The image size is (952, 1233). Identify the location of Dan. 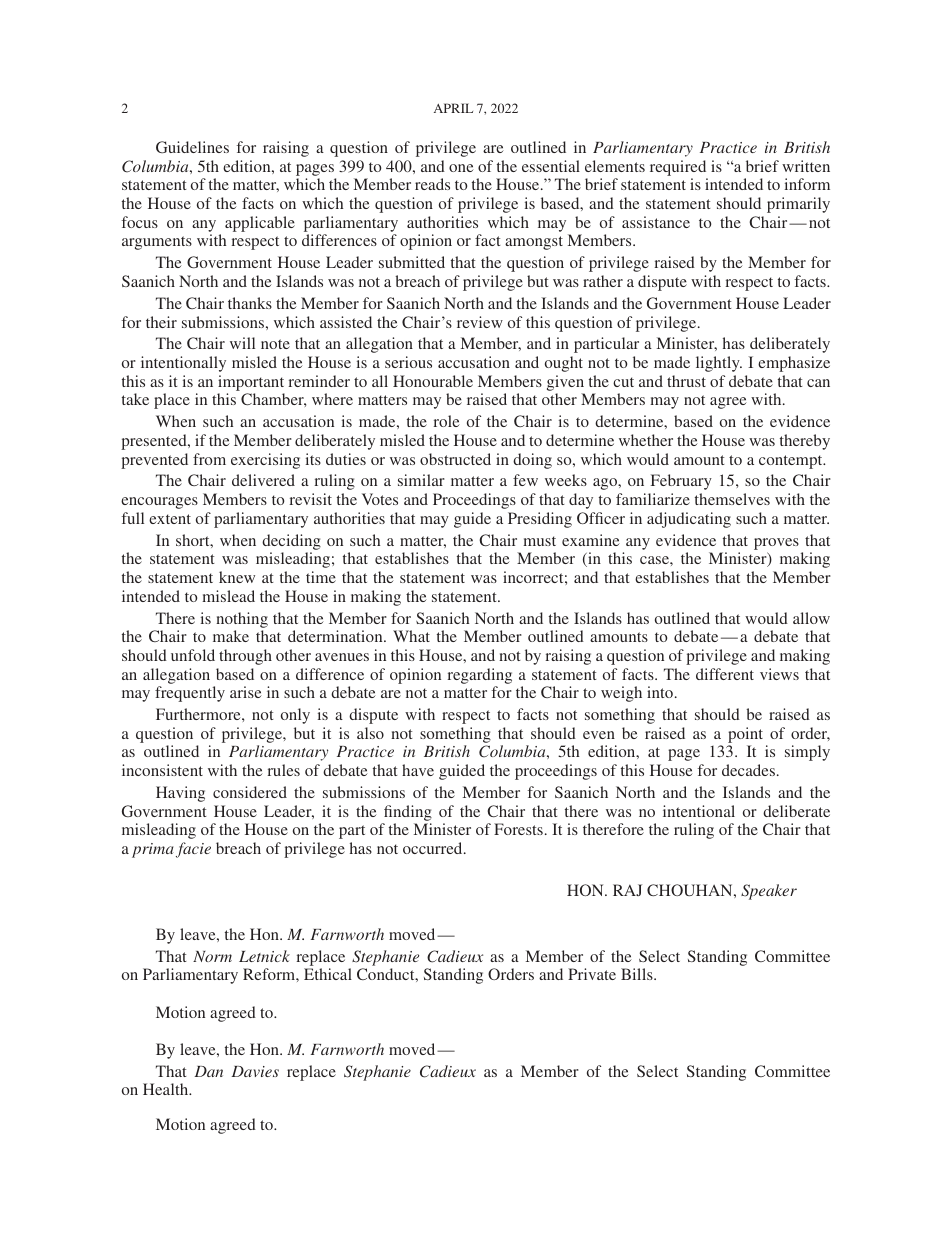
(208, 1071).
